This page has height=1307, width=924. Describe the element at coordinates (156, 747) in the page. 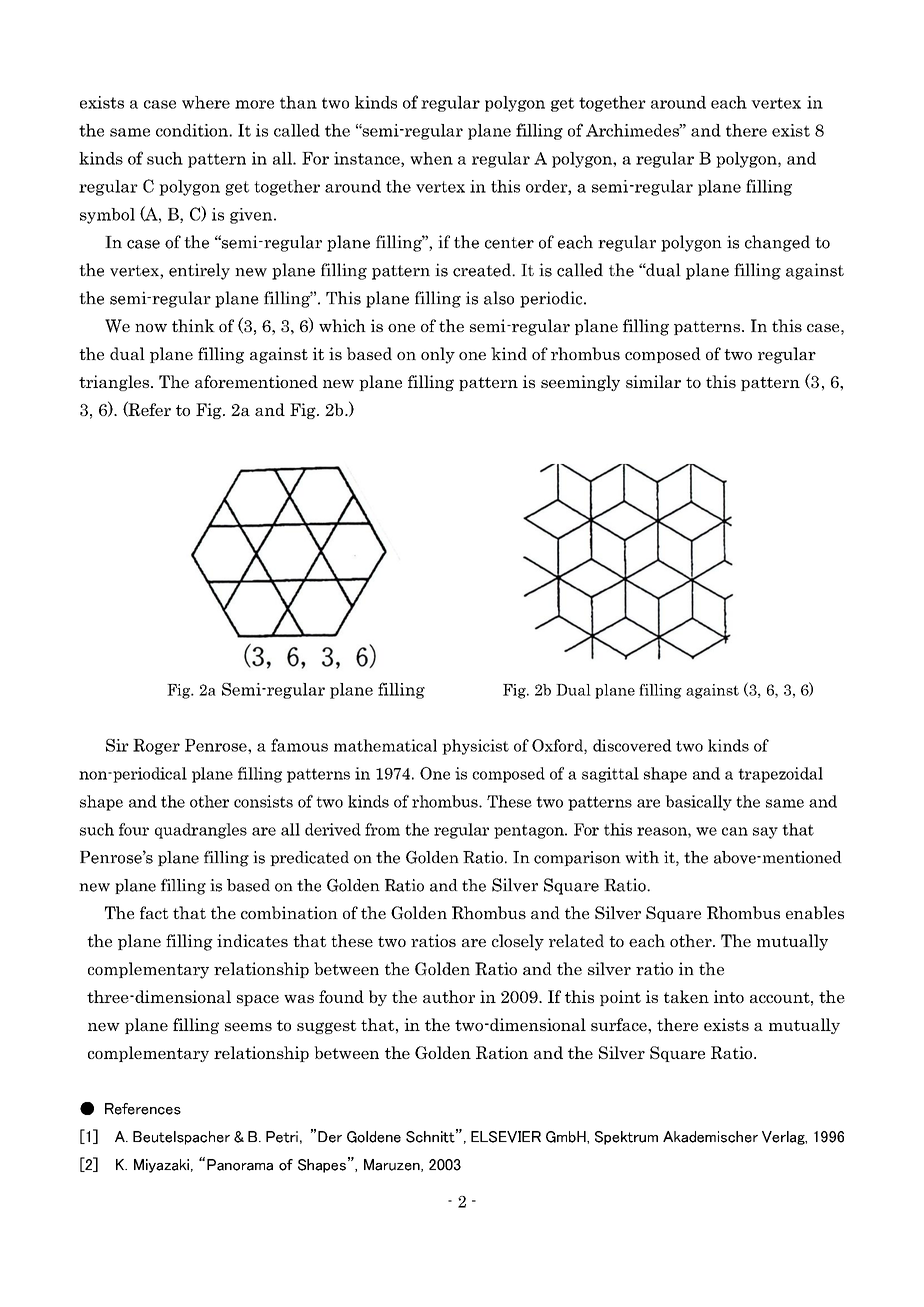

I see `Roger` at that location.
